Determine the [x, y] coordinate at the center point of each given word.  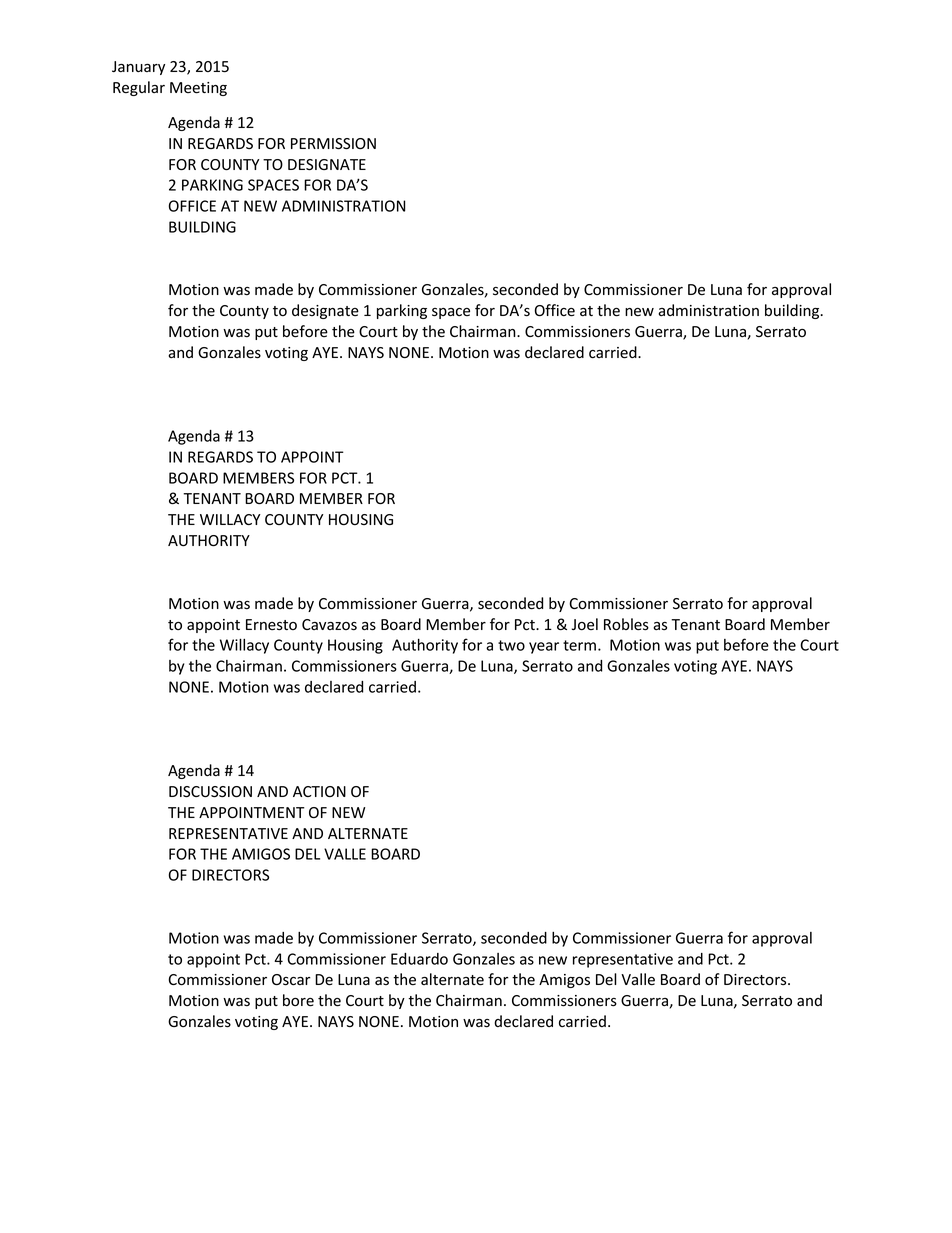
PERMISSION [333, 144]
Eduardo [419, 959]
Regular [139, 88]
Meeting [198, 89]
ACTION [319, 791]
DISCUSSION [210, 792]
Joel [585, 624]
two [511, 645]
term [579, 645]
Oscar [291, 980]
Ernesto [271, 625]
